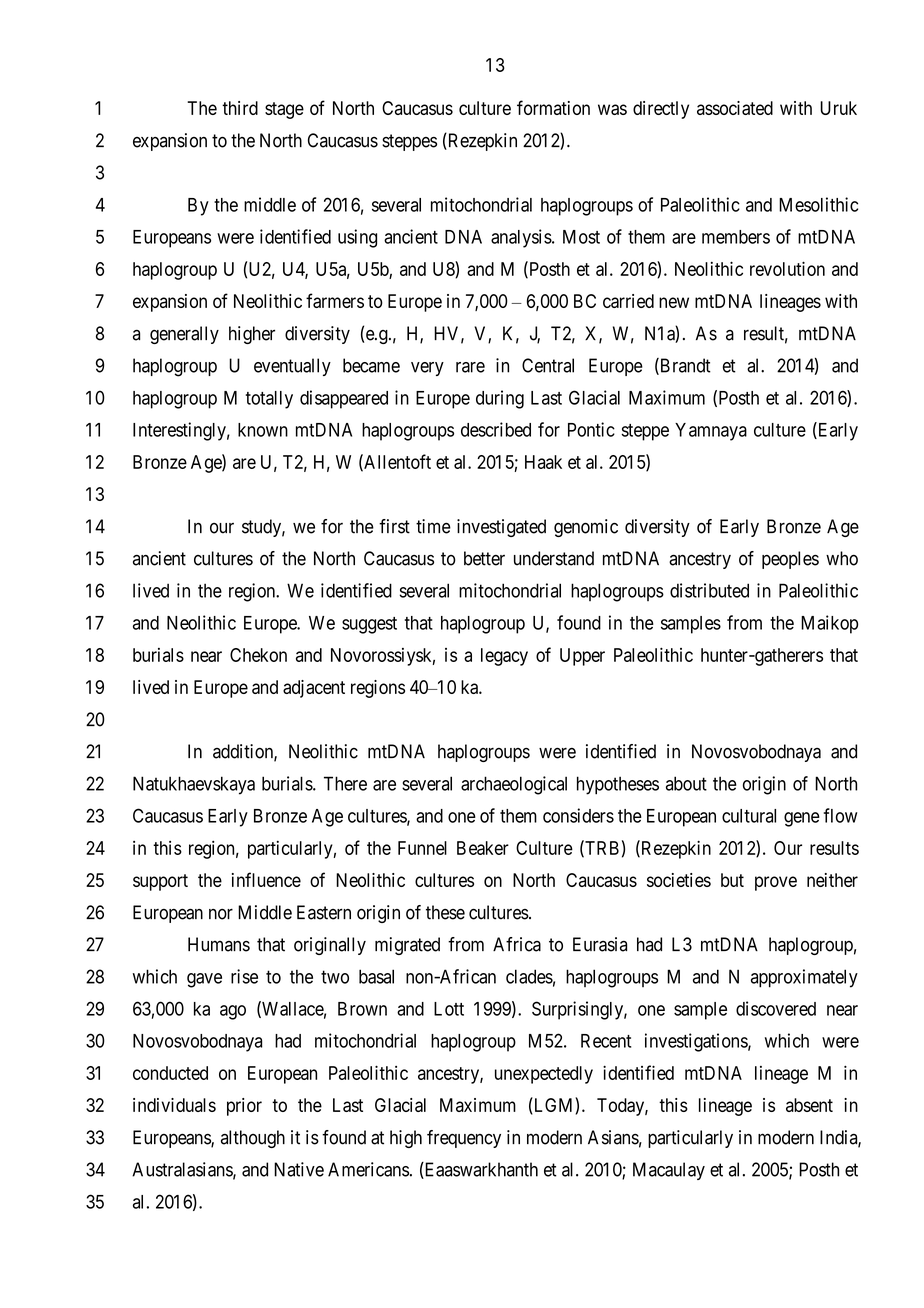 The width and height of the image is (924, 1308). Describe the element at coordinates (240, 108) in the image. I see `third` at that location.
